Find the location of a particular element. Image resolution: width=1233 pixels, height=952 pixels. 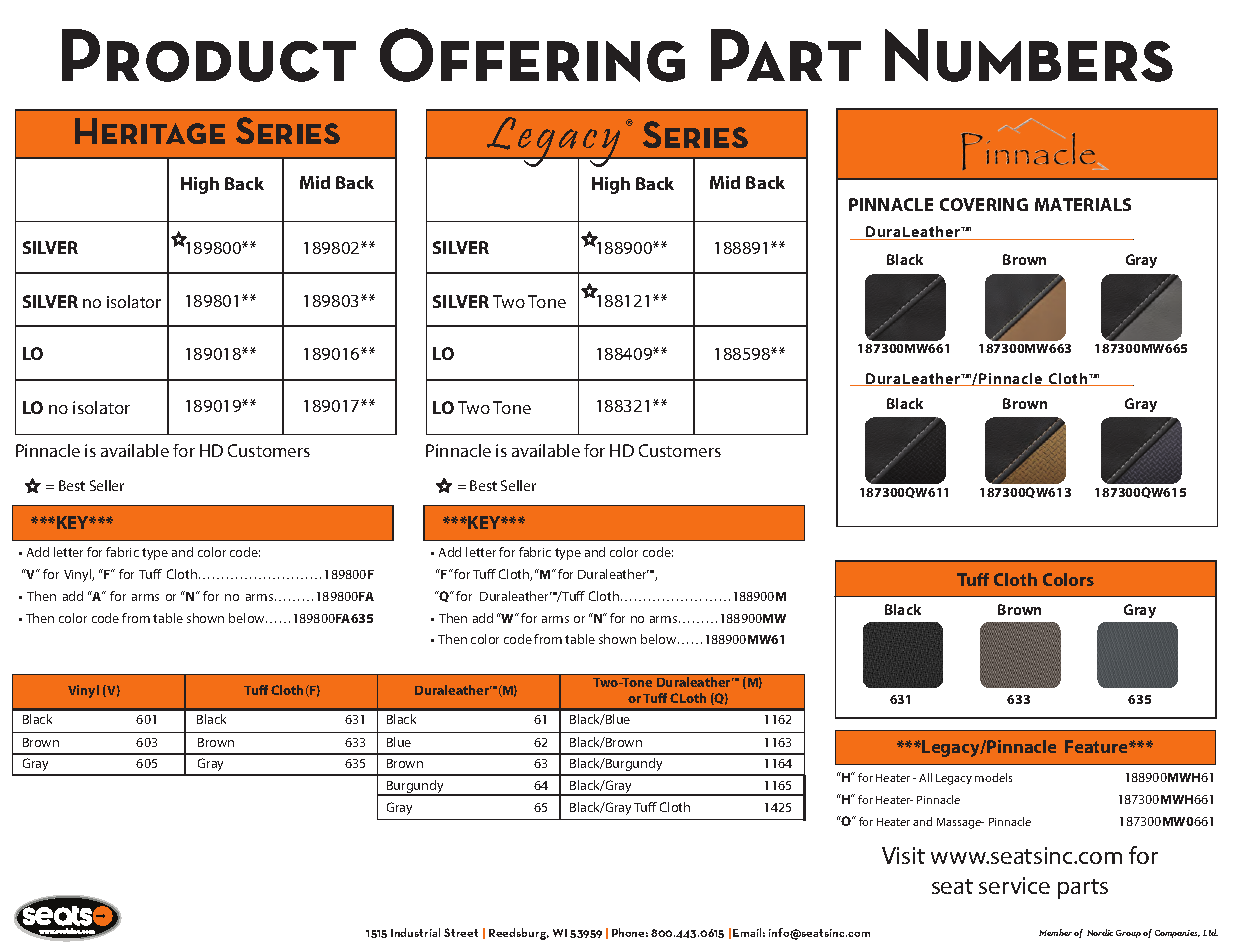

All is located at coordinates (925, 777).
